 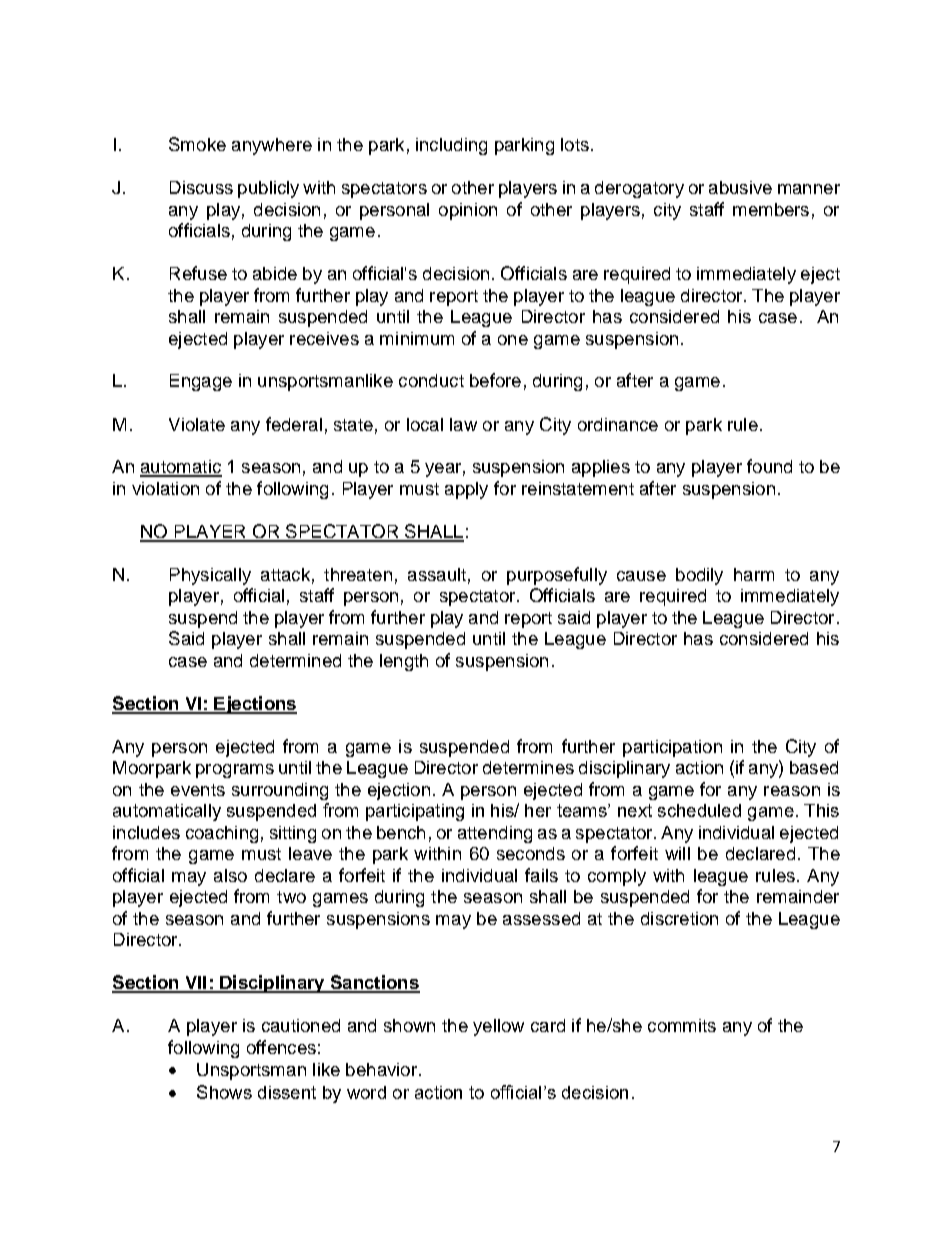 I want to click on commits, so click(x=682, y=1025).
